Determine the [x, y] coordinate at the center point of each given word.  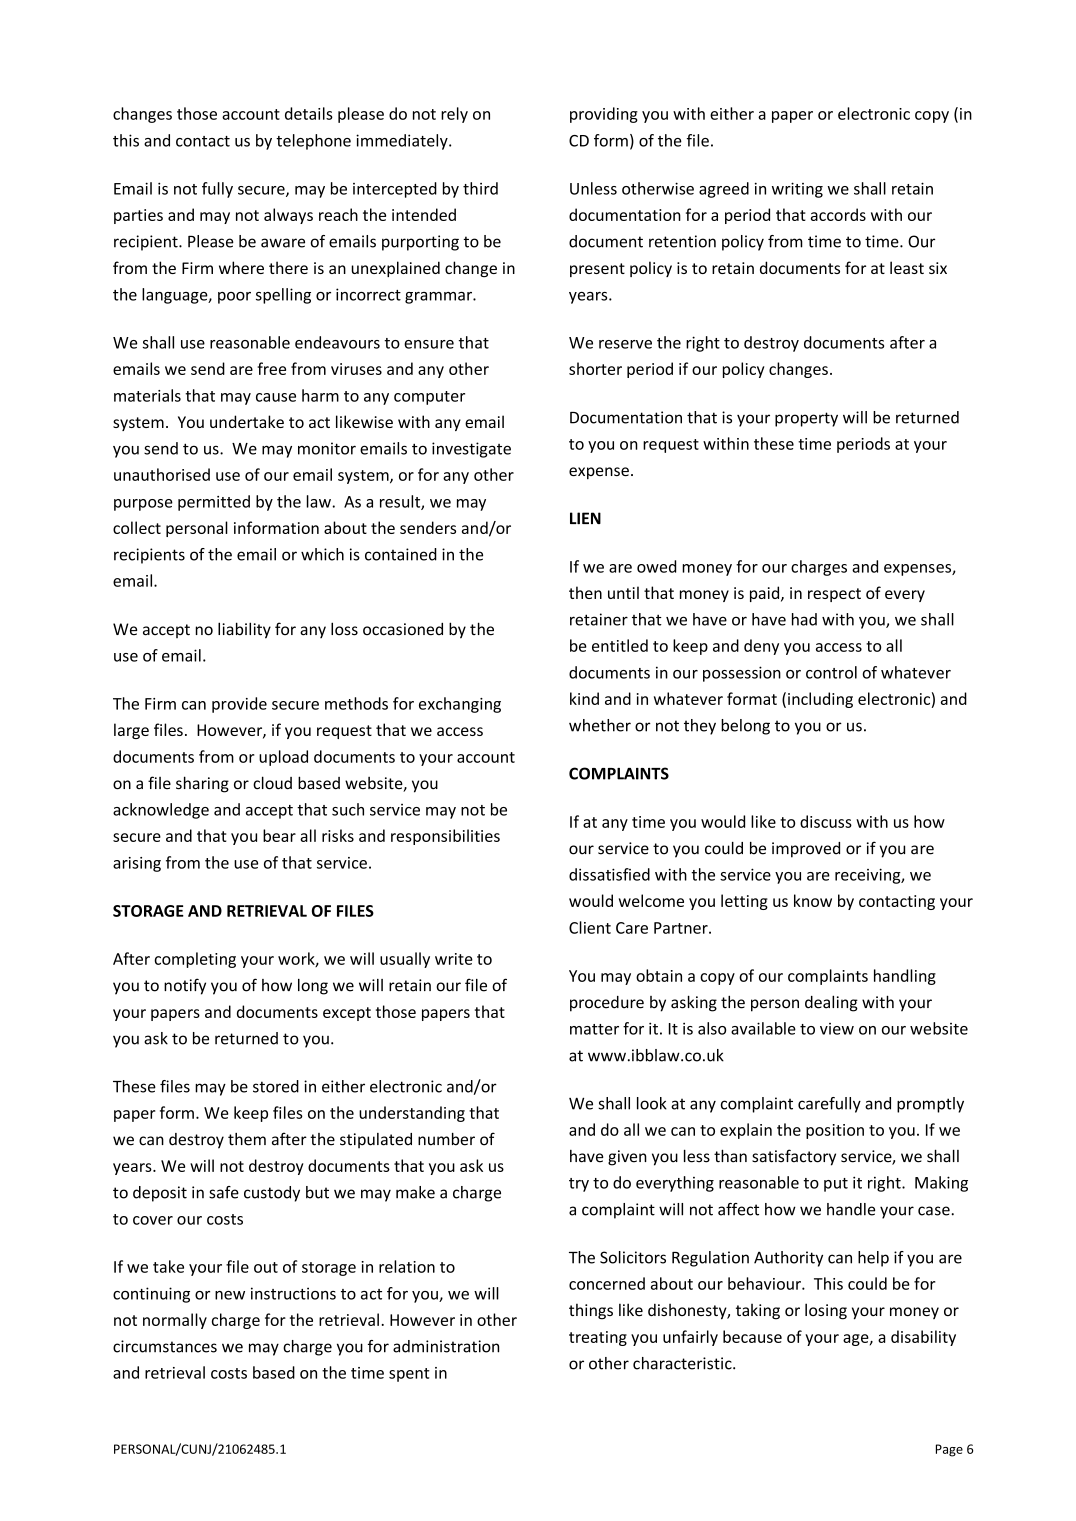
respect [834, 595]
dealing [831, 1003]
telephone [313, 142]
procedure [607, 1004]
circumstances [165, 1346]
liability [244, 630]
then [585, 592]
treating [598, 1338]
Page [949, 1450]
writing [797, 190]
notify [185, 986]
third [480, 188]
